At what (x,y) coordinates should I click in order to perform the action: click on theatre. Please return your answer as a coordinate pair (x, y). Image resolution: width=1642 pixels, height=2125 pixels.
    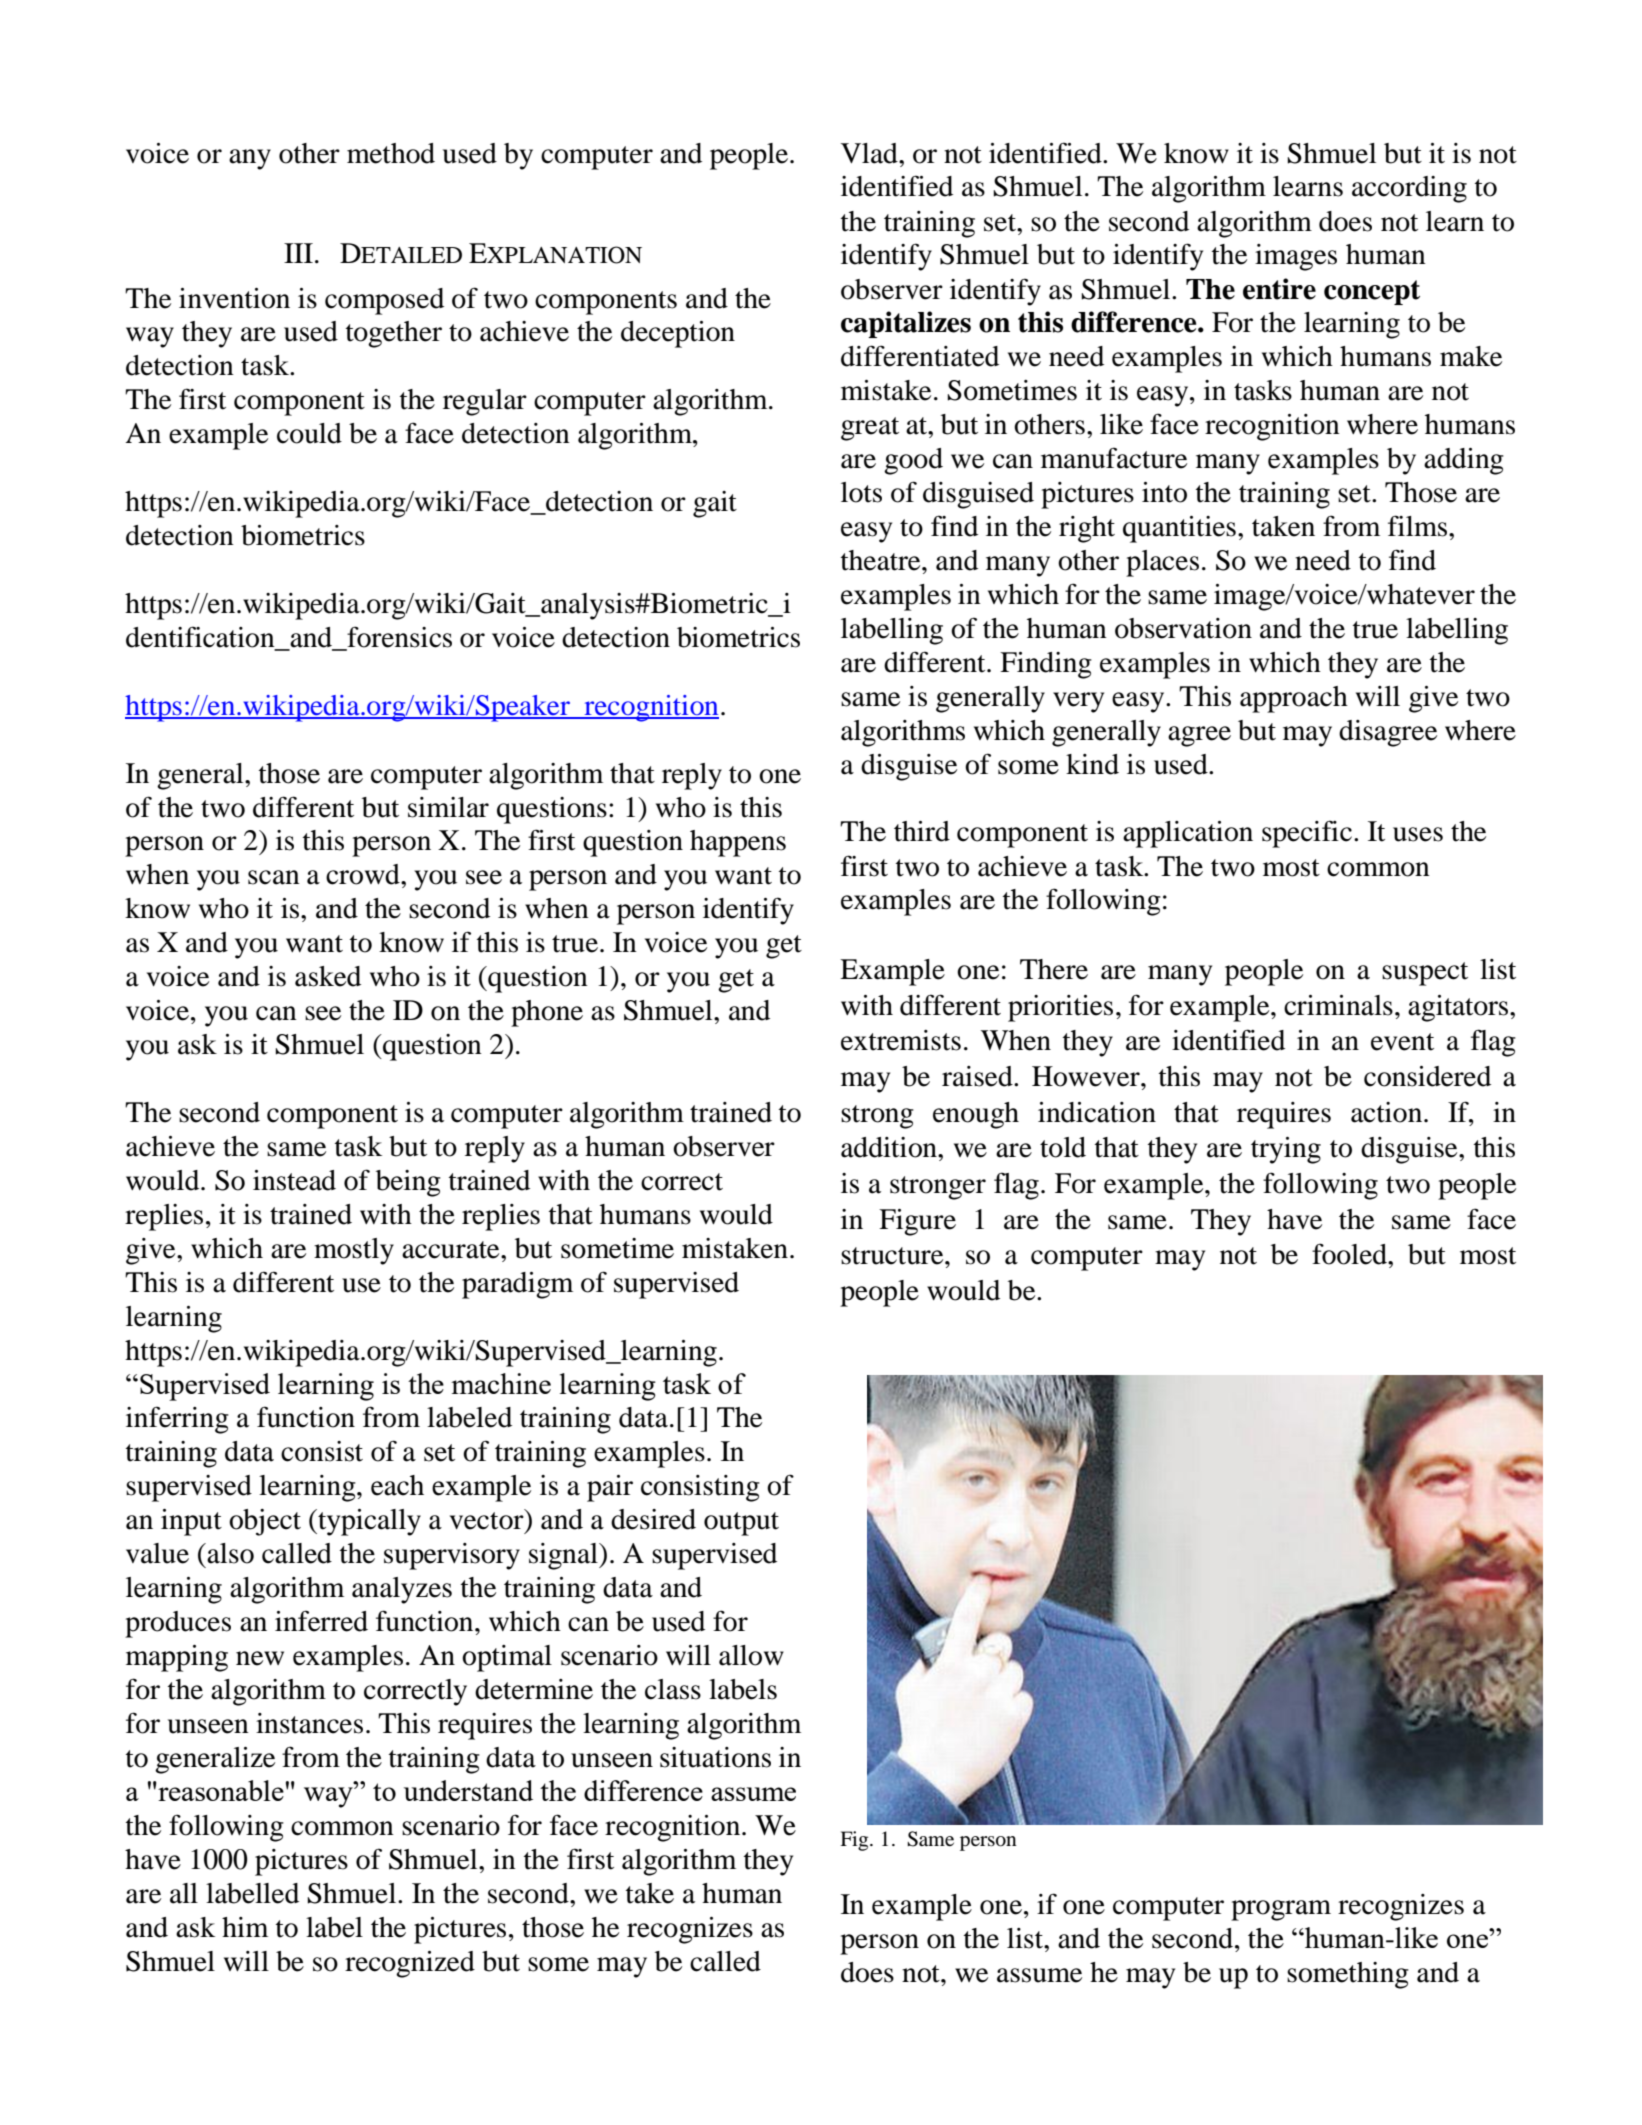
    Looking at the image, I should click on (882, 560).
